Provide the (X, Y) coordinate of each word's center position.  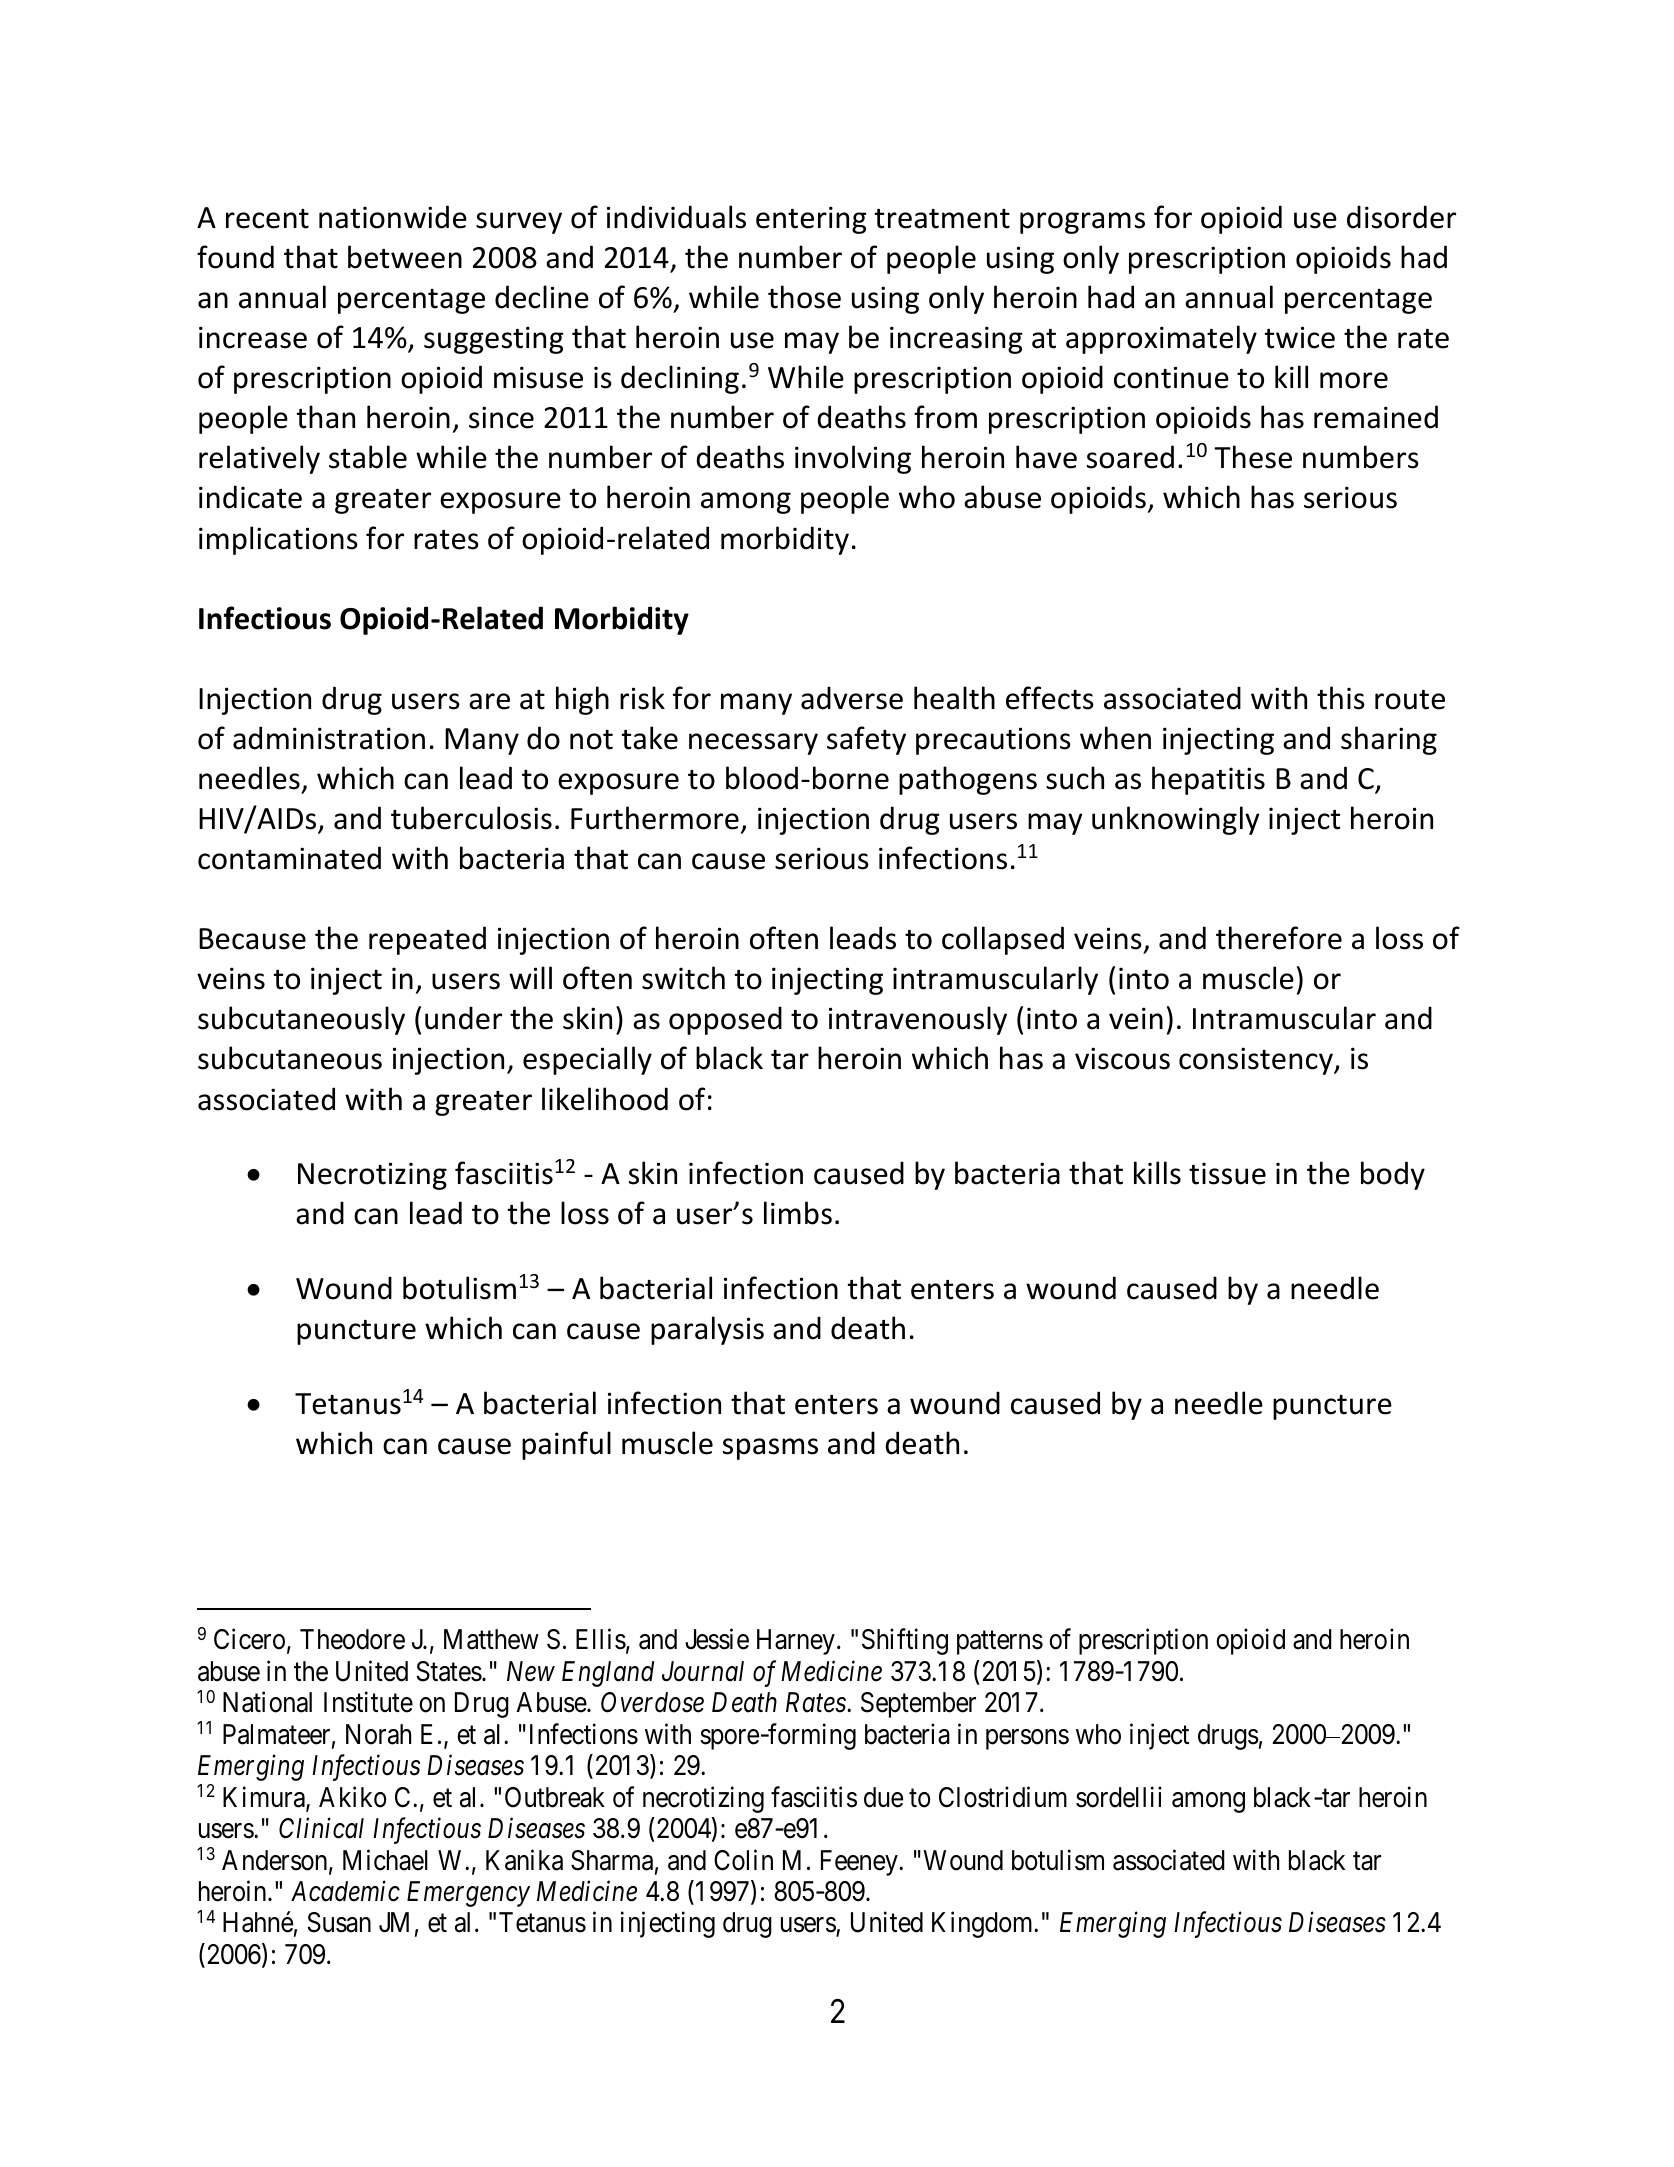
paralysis (707, 1330)
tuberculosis (471, 818)
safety (866, 740)
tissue (1227, 1173)
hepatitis (1208, 780)
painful (566, 1445)
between (405, 257)
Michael (385, 1860)
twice (1300, 337)
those (804, 297)
